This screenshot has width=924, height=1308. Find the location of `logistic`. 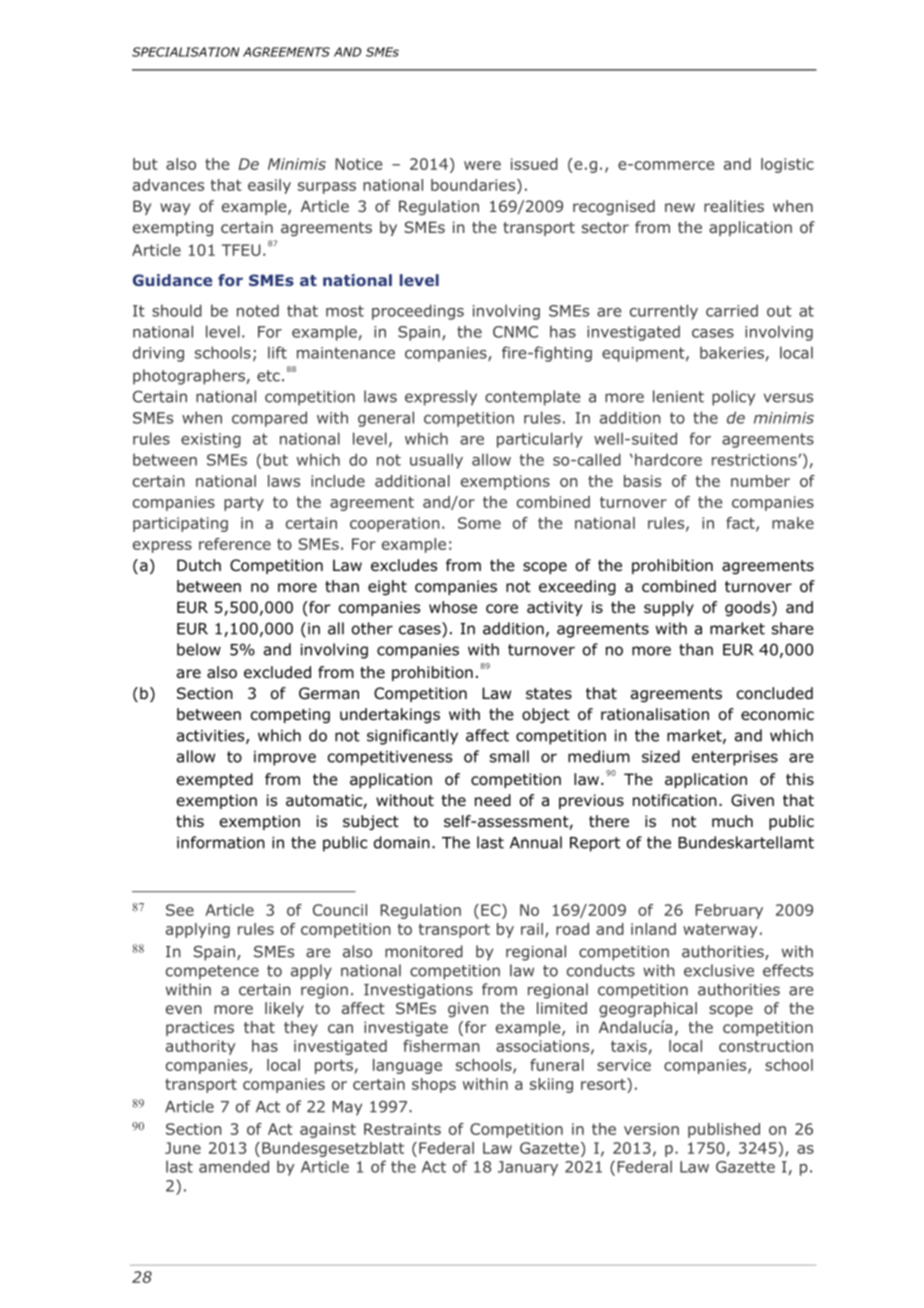

logistic is located at coordinates (787, 165).
